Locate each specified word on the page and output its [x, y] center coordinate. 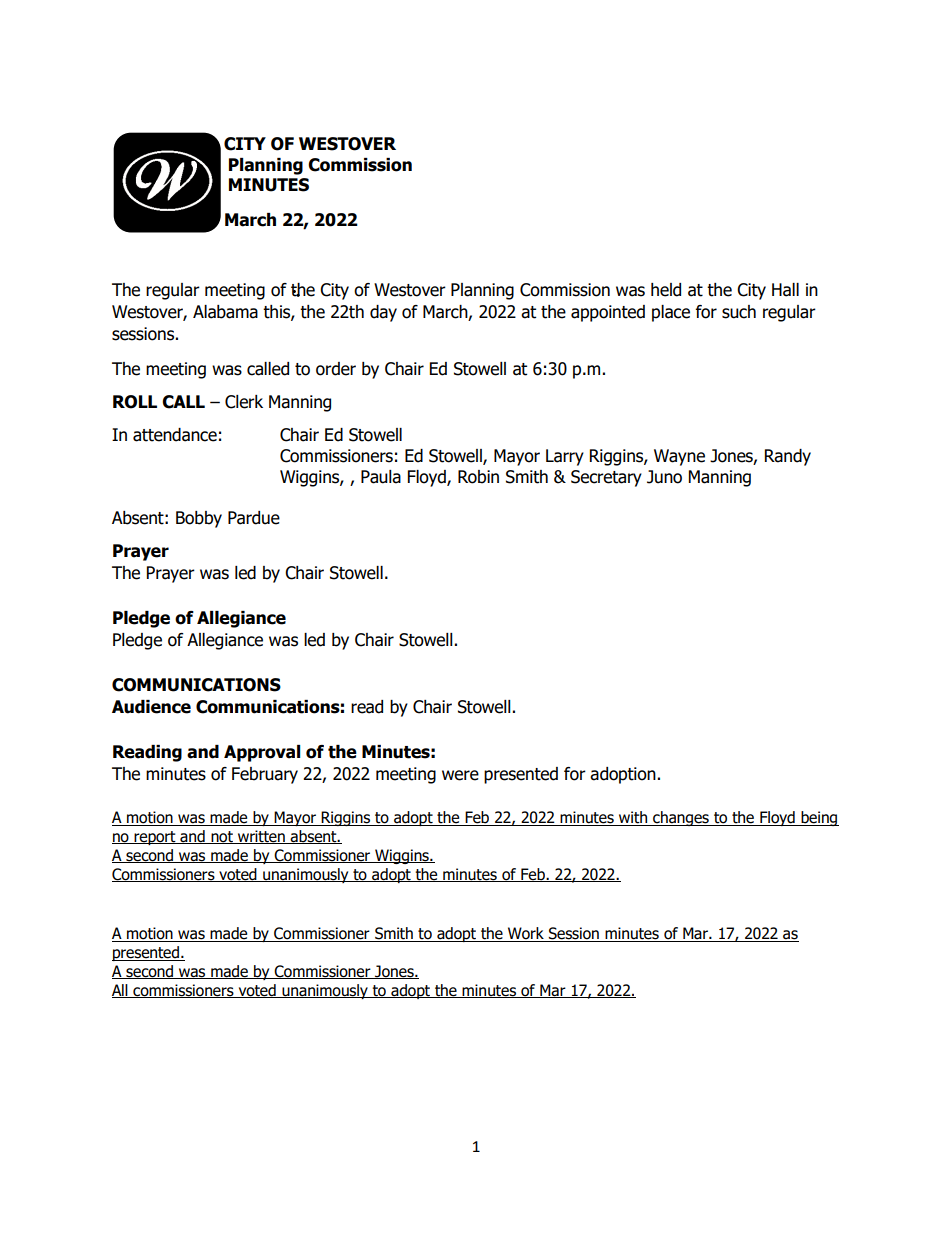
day [383, 313]
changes [681, 818]
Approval [262, 753]
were [460, 775]
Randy [788, 457]
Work [526, 934]
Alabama [225, 312]
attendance [175, 435]
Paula [381, 477]
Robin [478, 477]
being [819, 818]
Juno [664, 477]
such [739, 312]
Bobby [199, 519]
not [222, 837]
